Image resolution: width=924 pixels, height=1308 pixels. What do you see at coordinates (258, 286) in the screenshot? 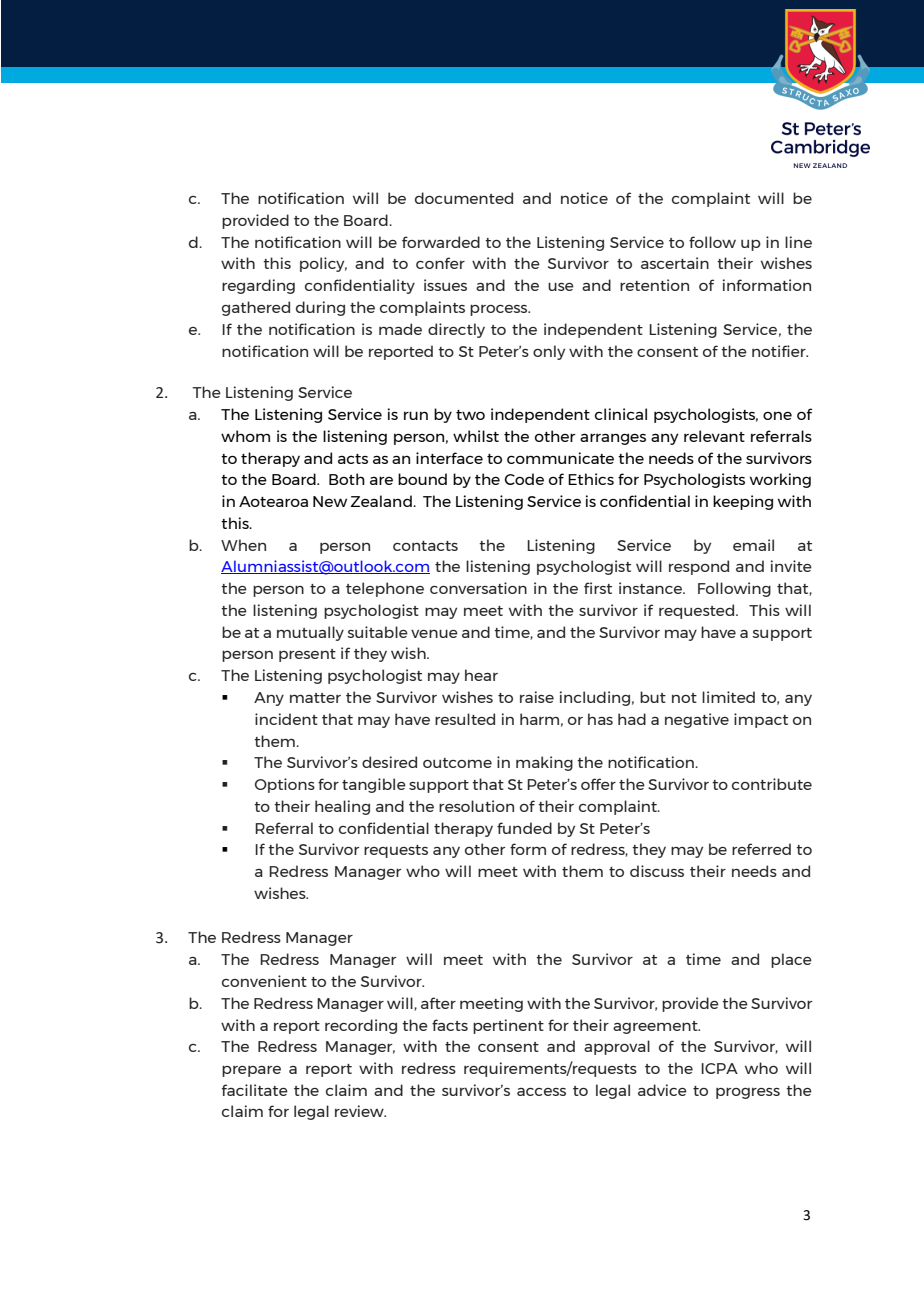
I see `regarding` at bounding box center [258, 286].
